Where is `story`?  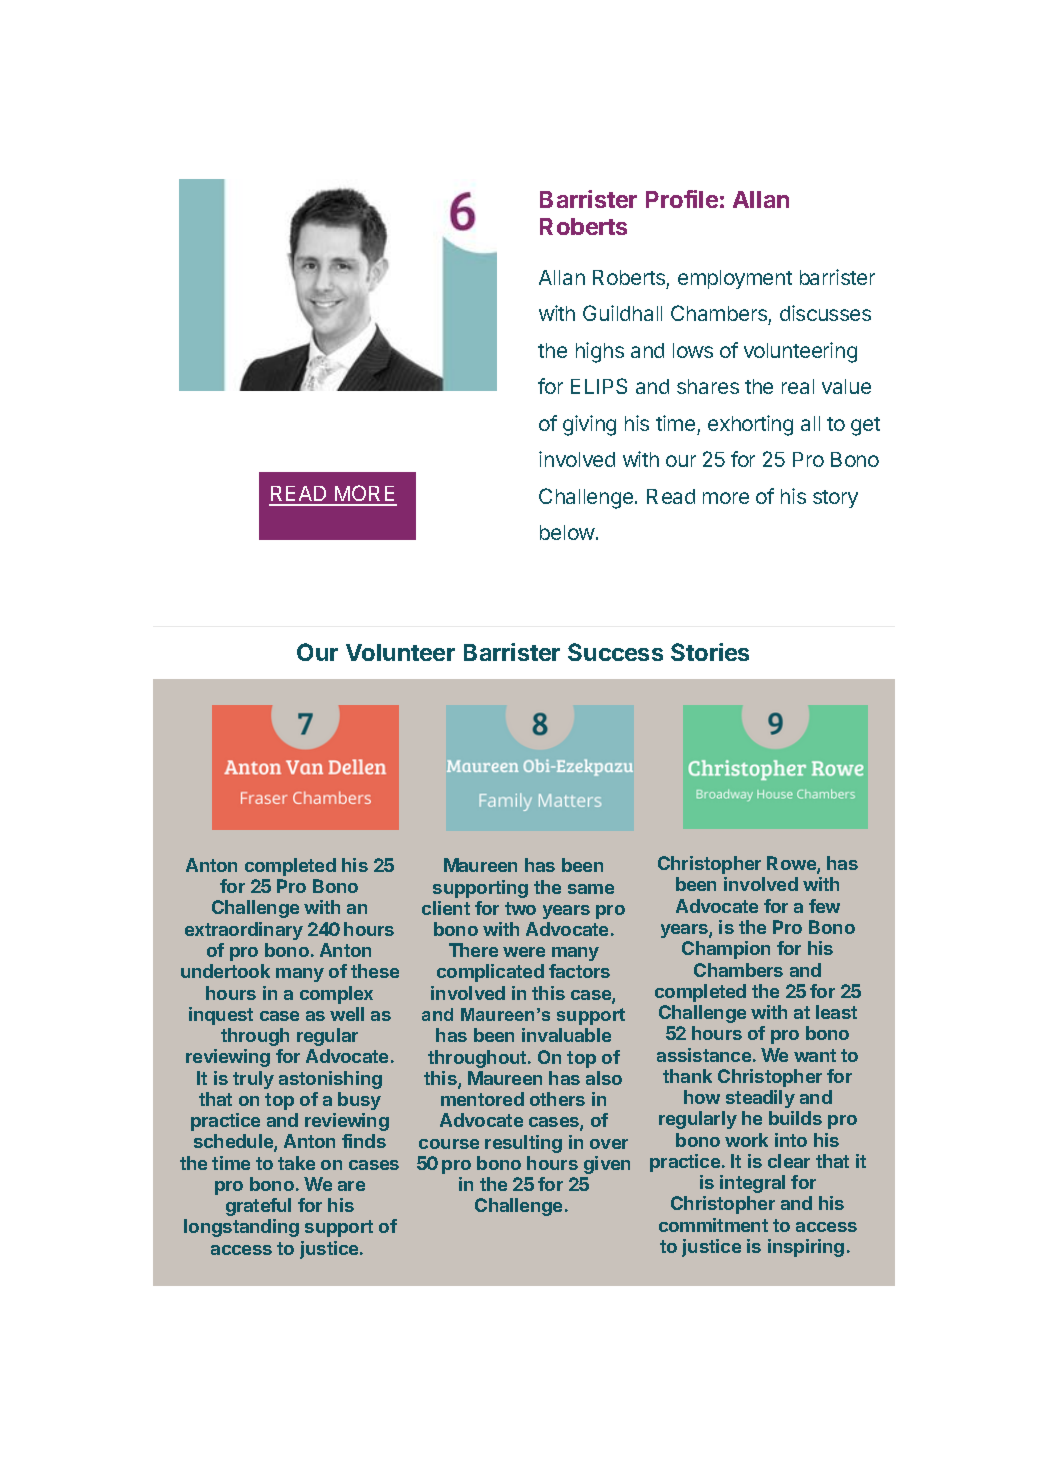 story is located at coordinates (835, 499).
